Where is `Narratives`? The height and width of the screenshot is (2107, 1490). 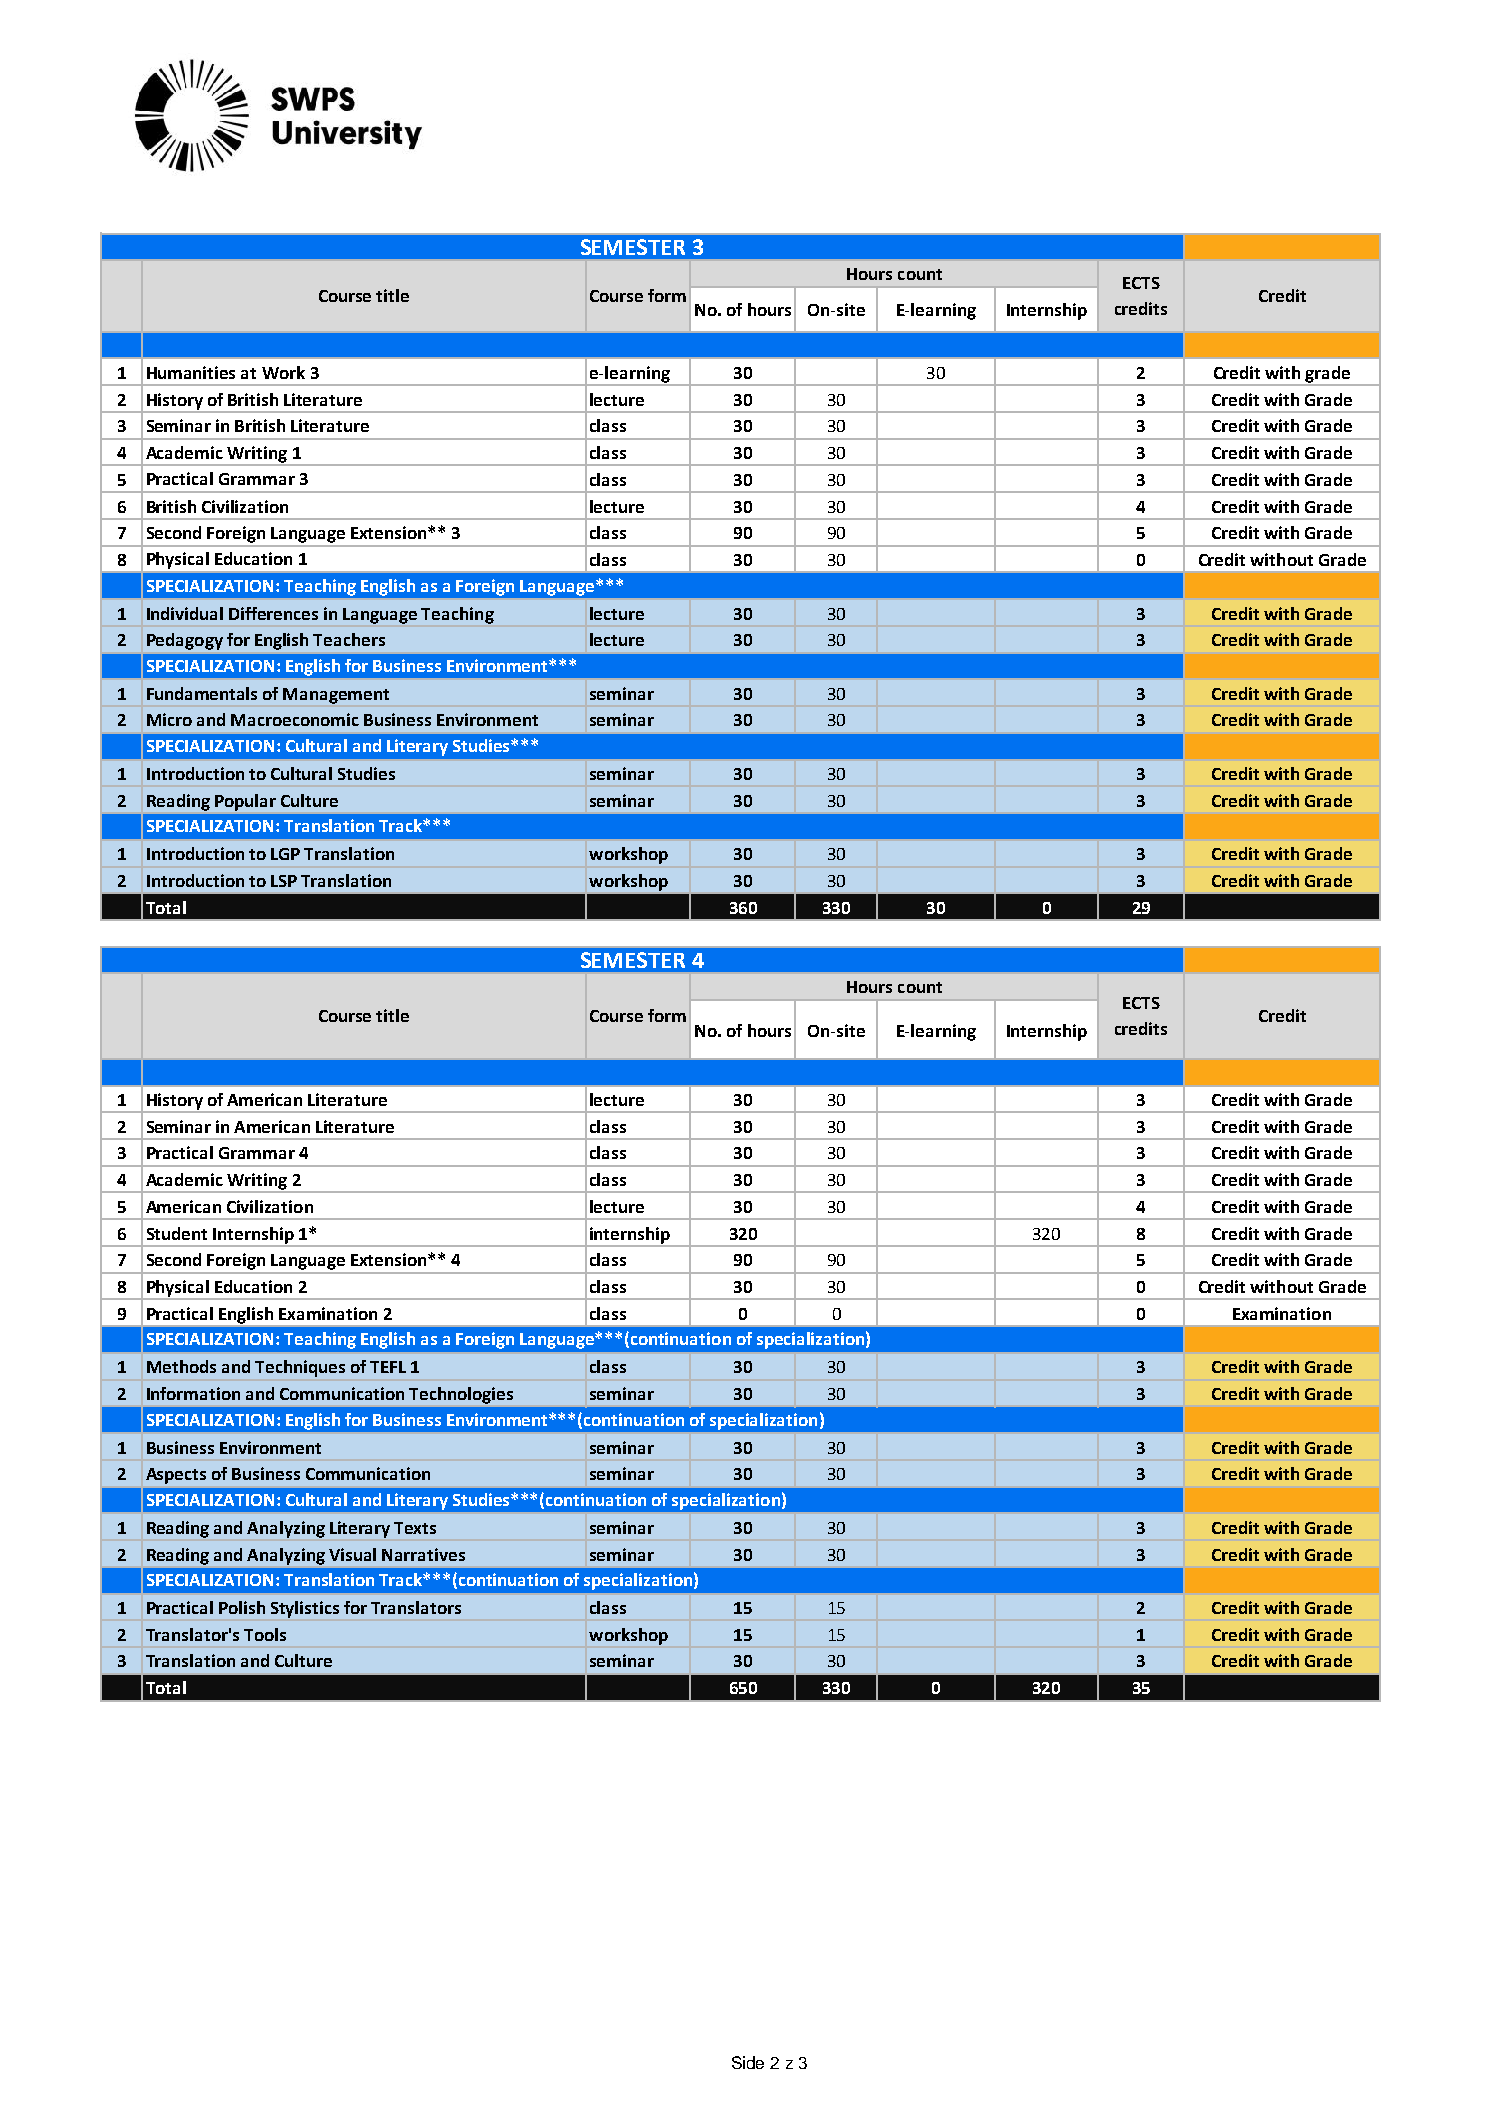
Narratives is located at coordinates (423, 1554).
